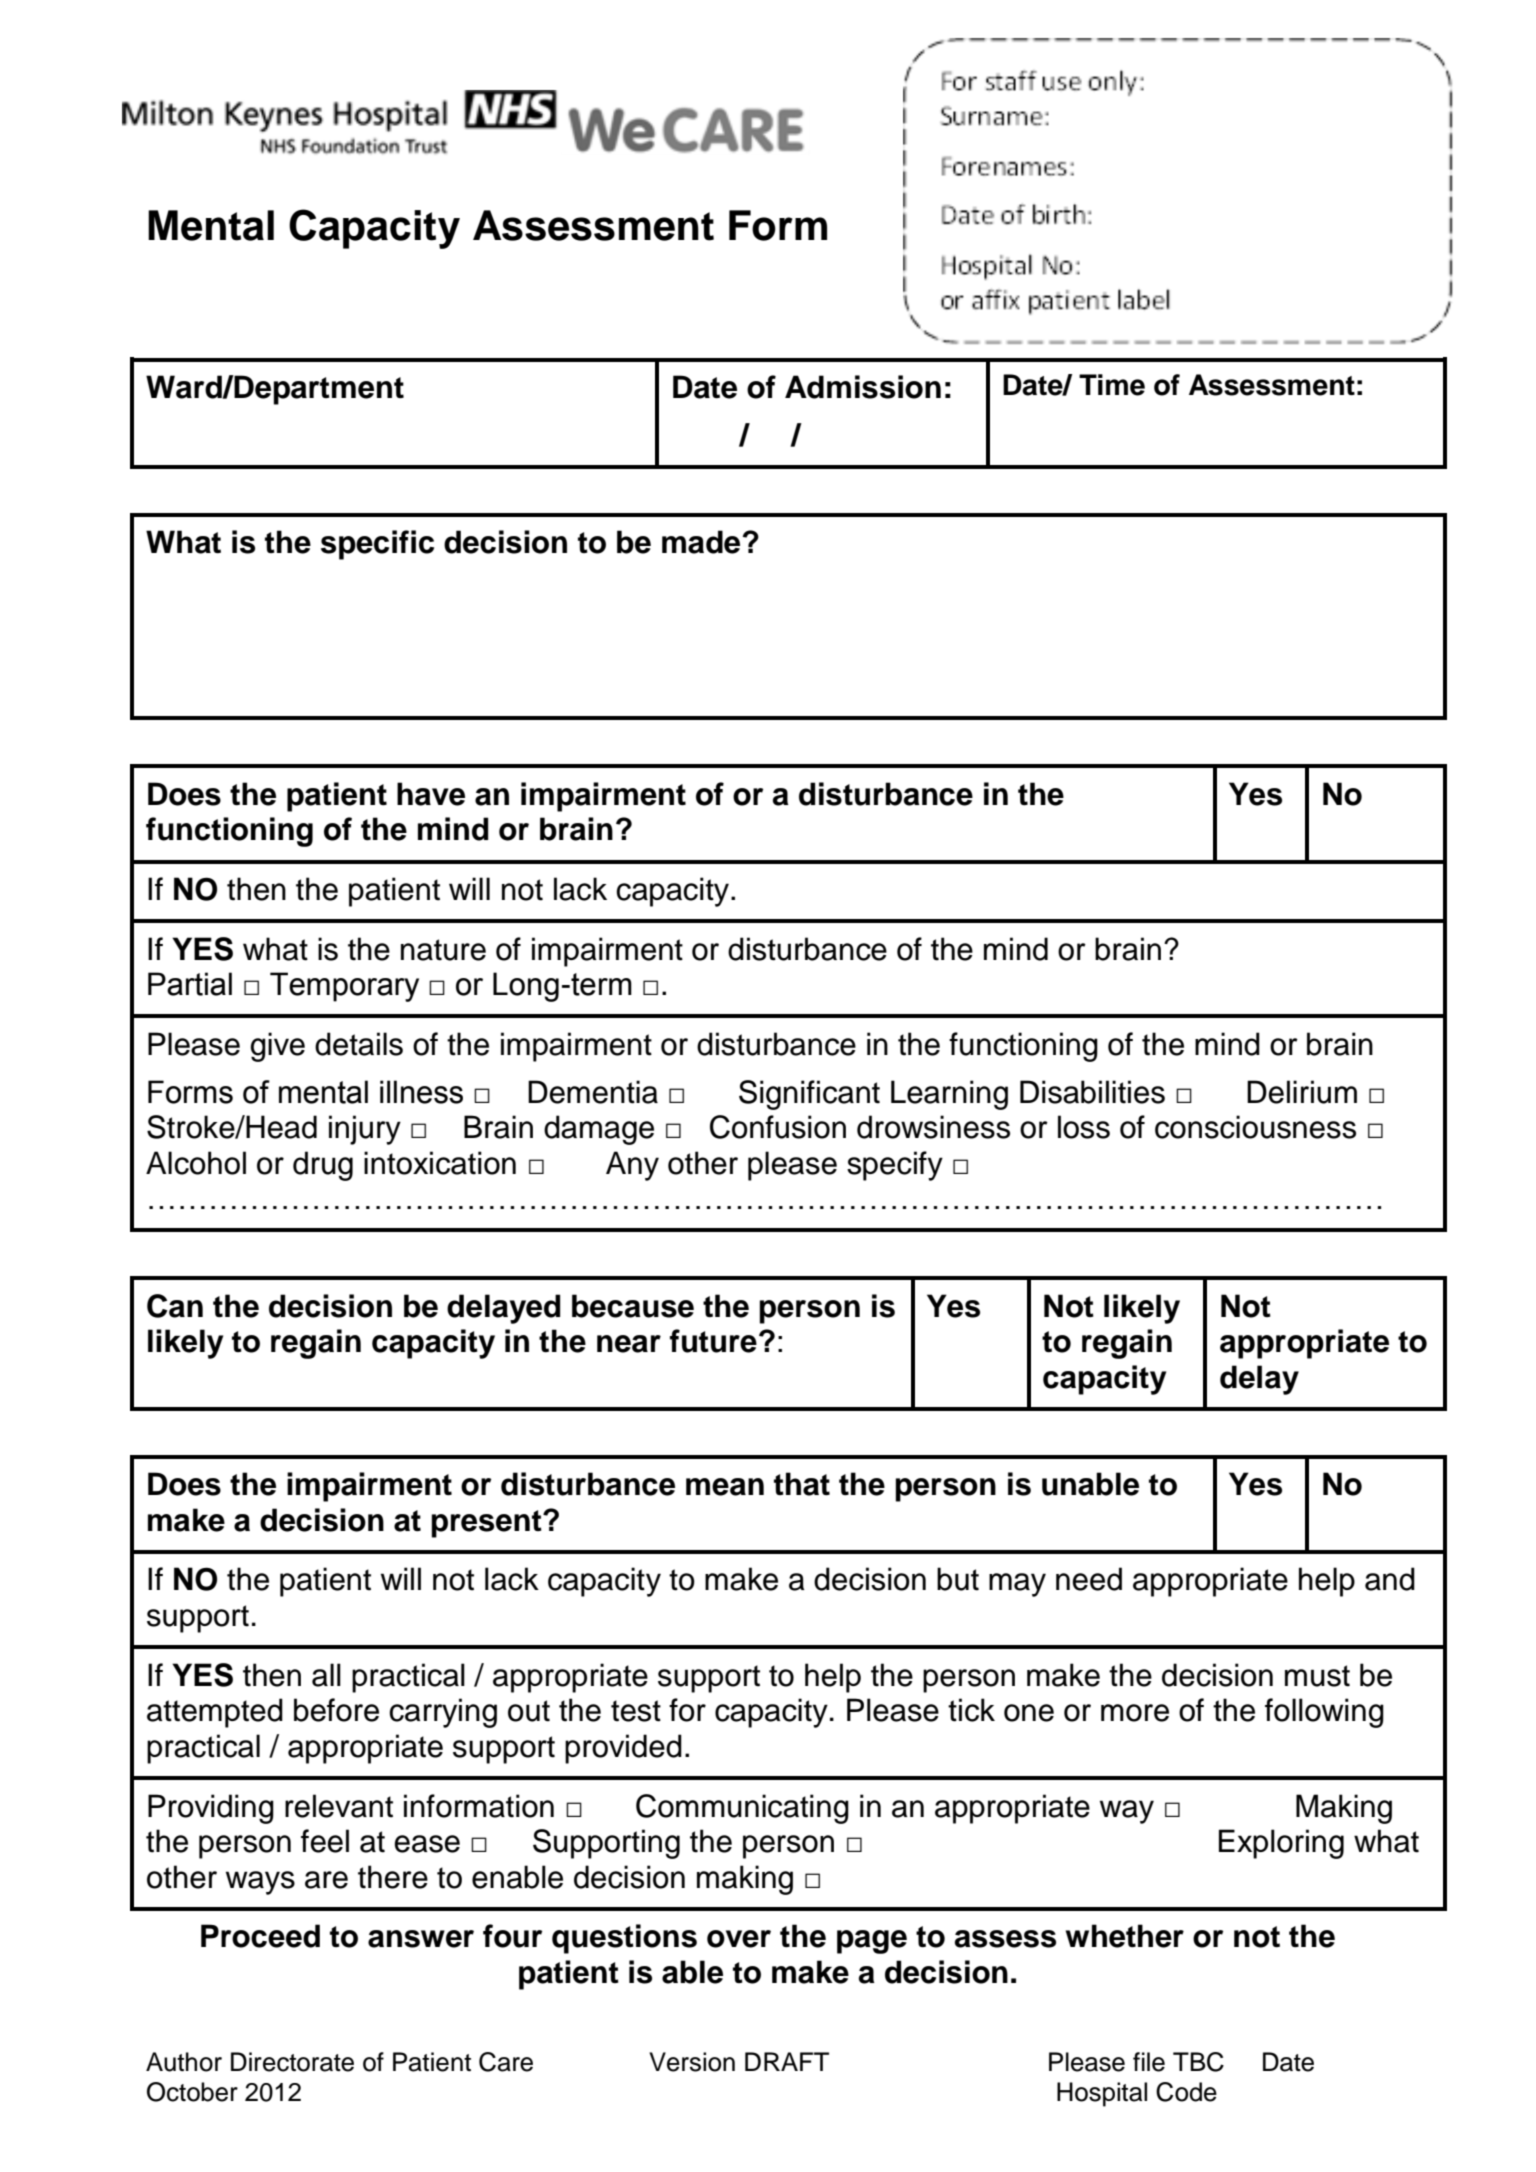 The image size is (1536, 2172). What do you see at coordinates (809, 1095) in the page?
I see `Significant` at bounding box center [809, 1095].
